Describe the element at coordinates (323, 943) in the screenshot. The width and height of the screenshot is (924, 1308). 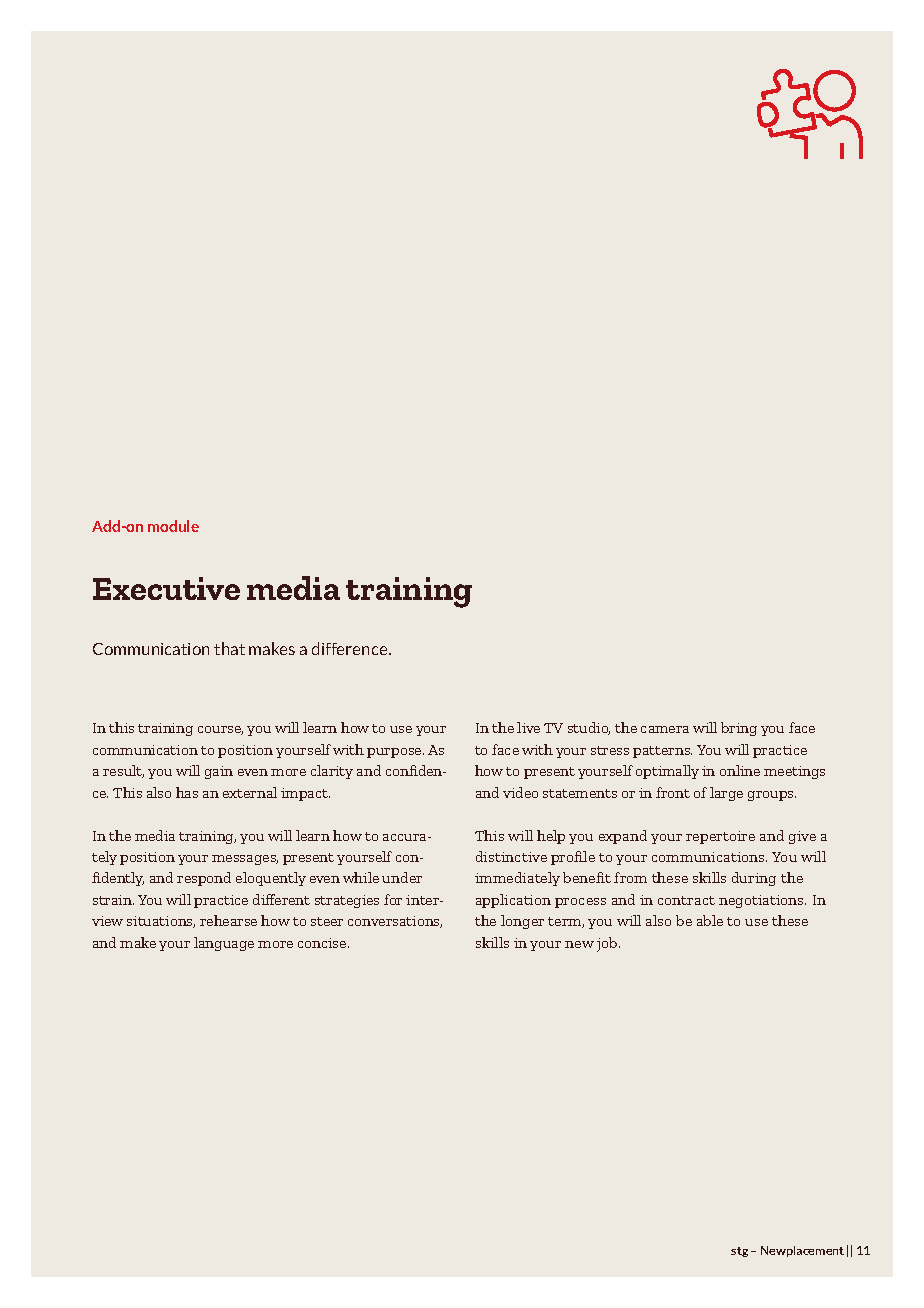
I see `concise` at that location.
